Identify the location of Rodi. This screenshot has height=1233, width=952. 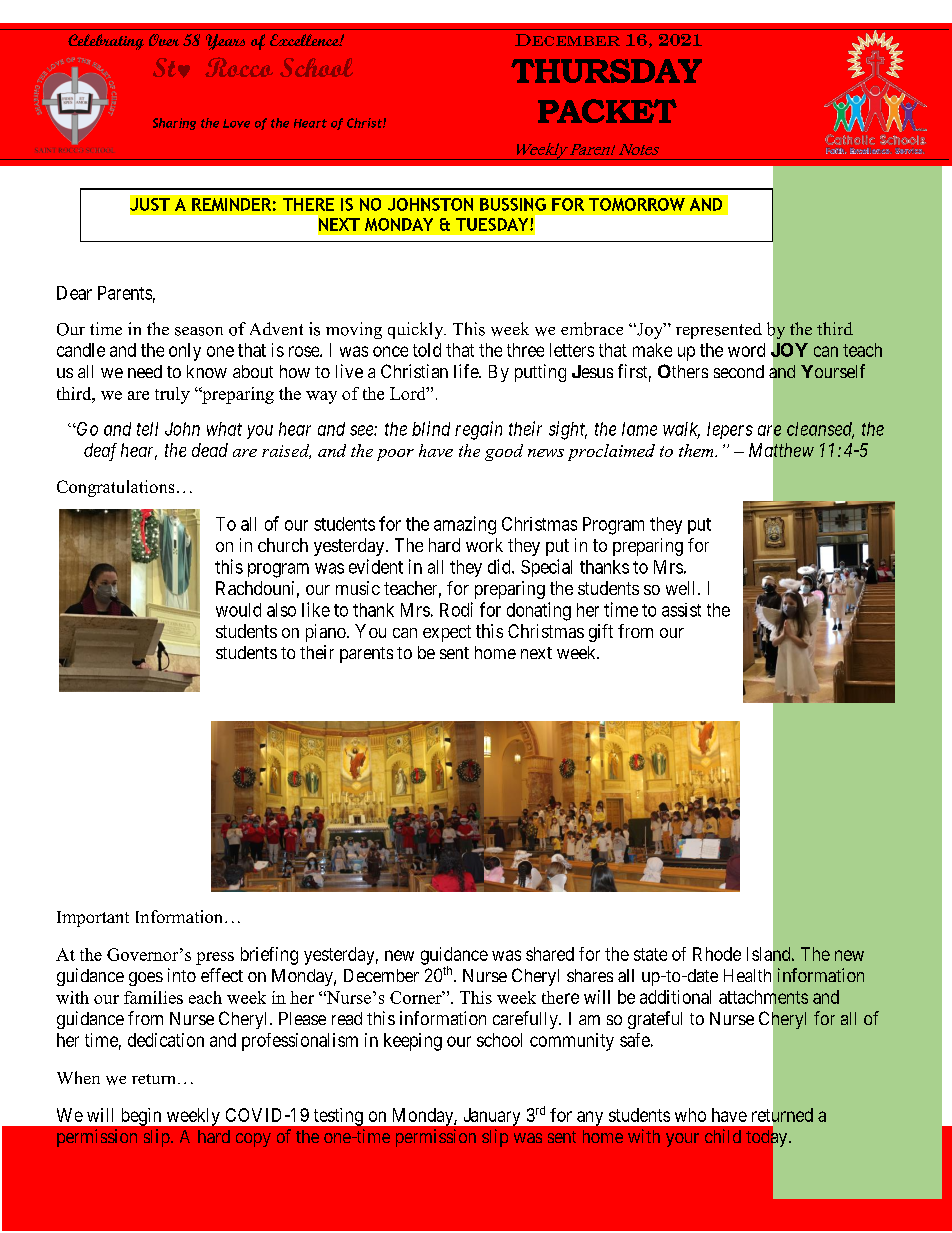
(456, 609).
